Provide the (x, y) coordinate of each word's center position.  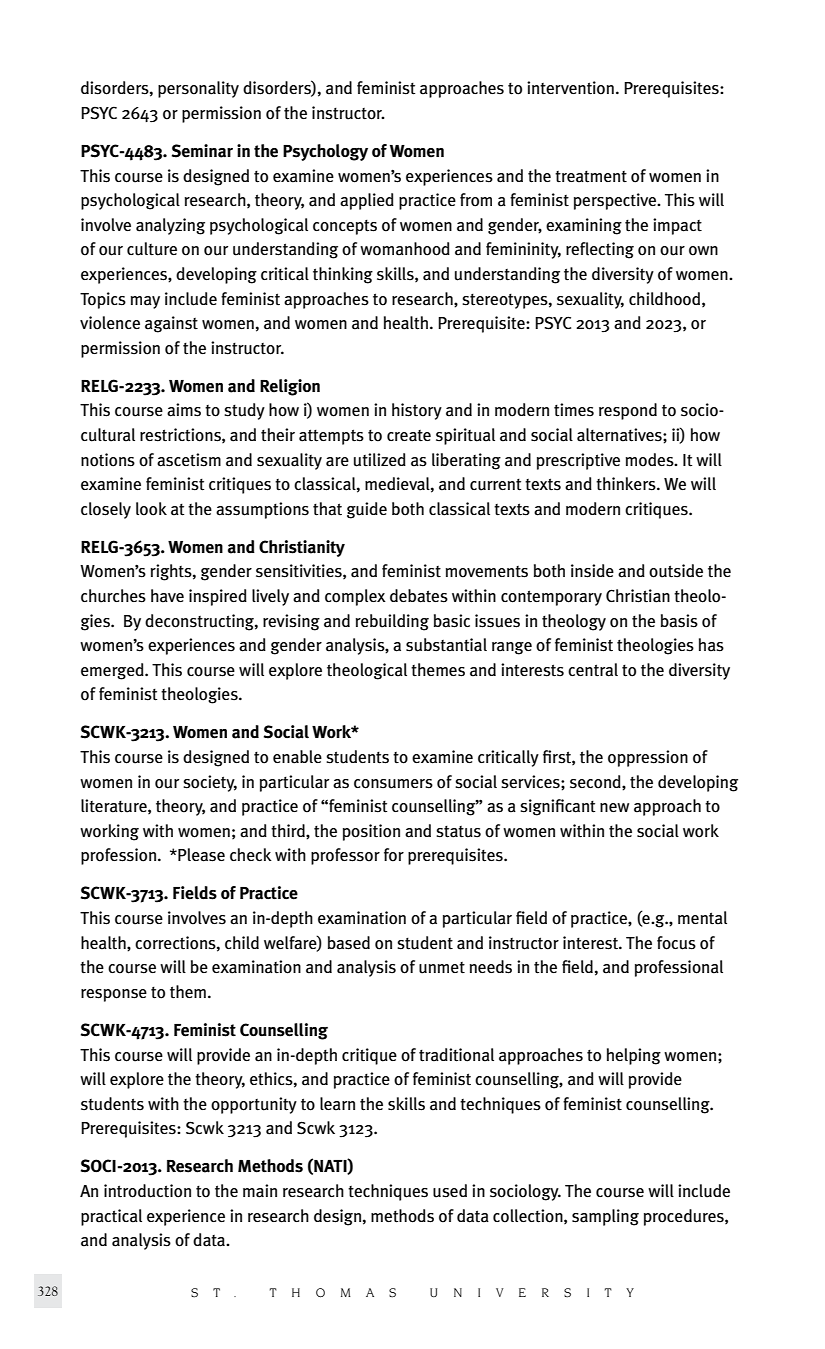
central (593, 670)
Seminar (202, 151)
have (167, 596)
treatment (591, 176)
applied (367, 201)
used (450, 1191)
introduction (147, 1191)
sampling (605, 1217)
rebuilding (392, 622)
